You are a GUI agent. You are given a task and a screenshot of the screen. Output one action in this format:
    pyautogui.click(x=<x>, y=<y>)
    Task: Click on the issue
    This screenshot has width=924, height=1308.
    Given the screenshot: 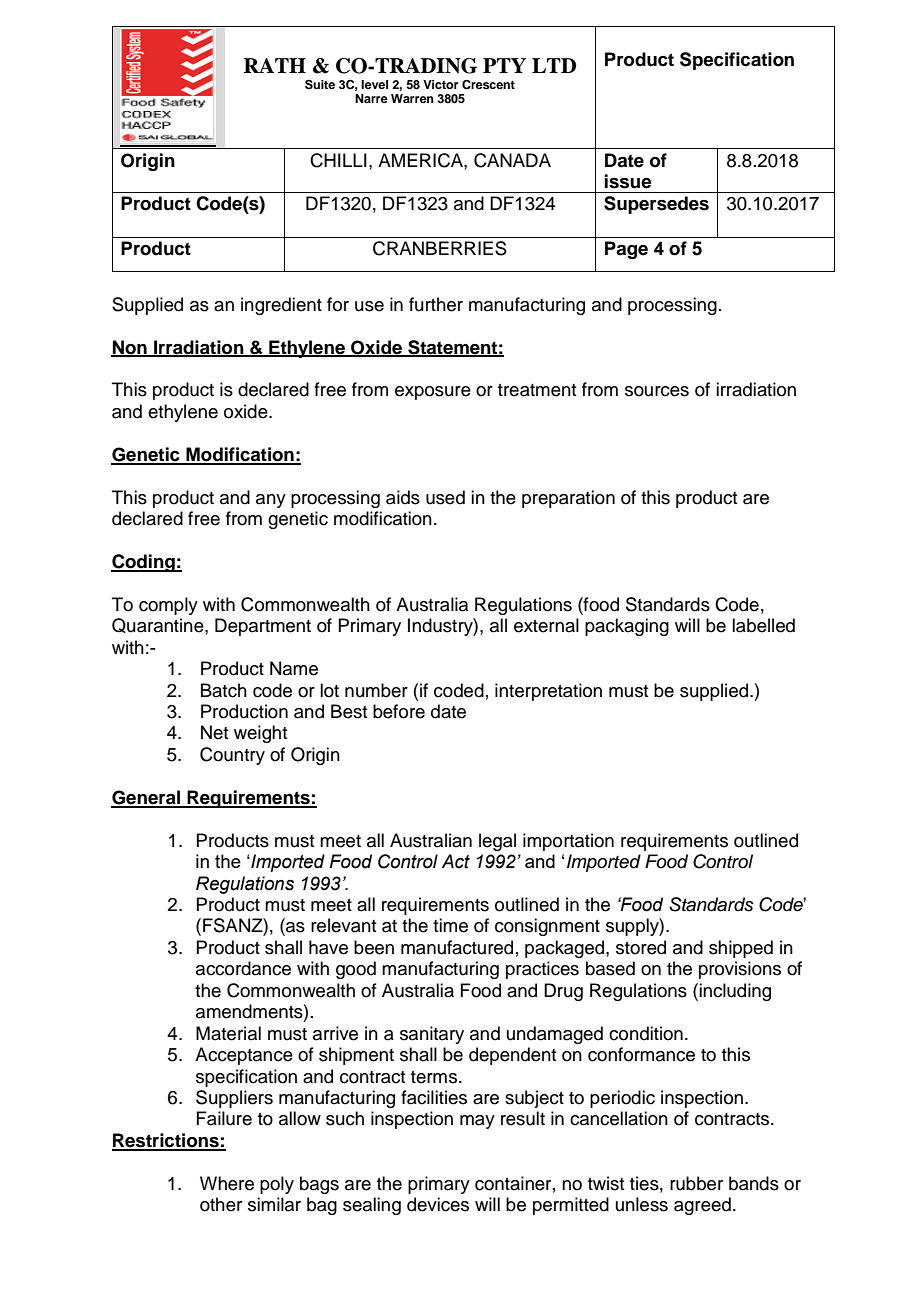 What is the action you would take?
    pyautogui.click(x=628, y=181)
